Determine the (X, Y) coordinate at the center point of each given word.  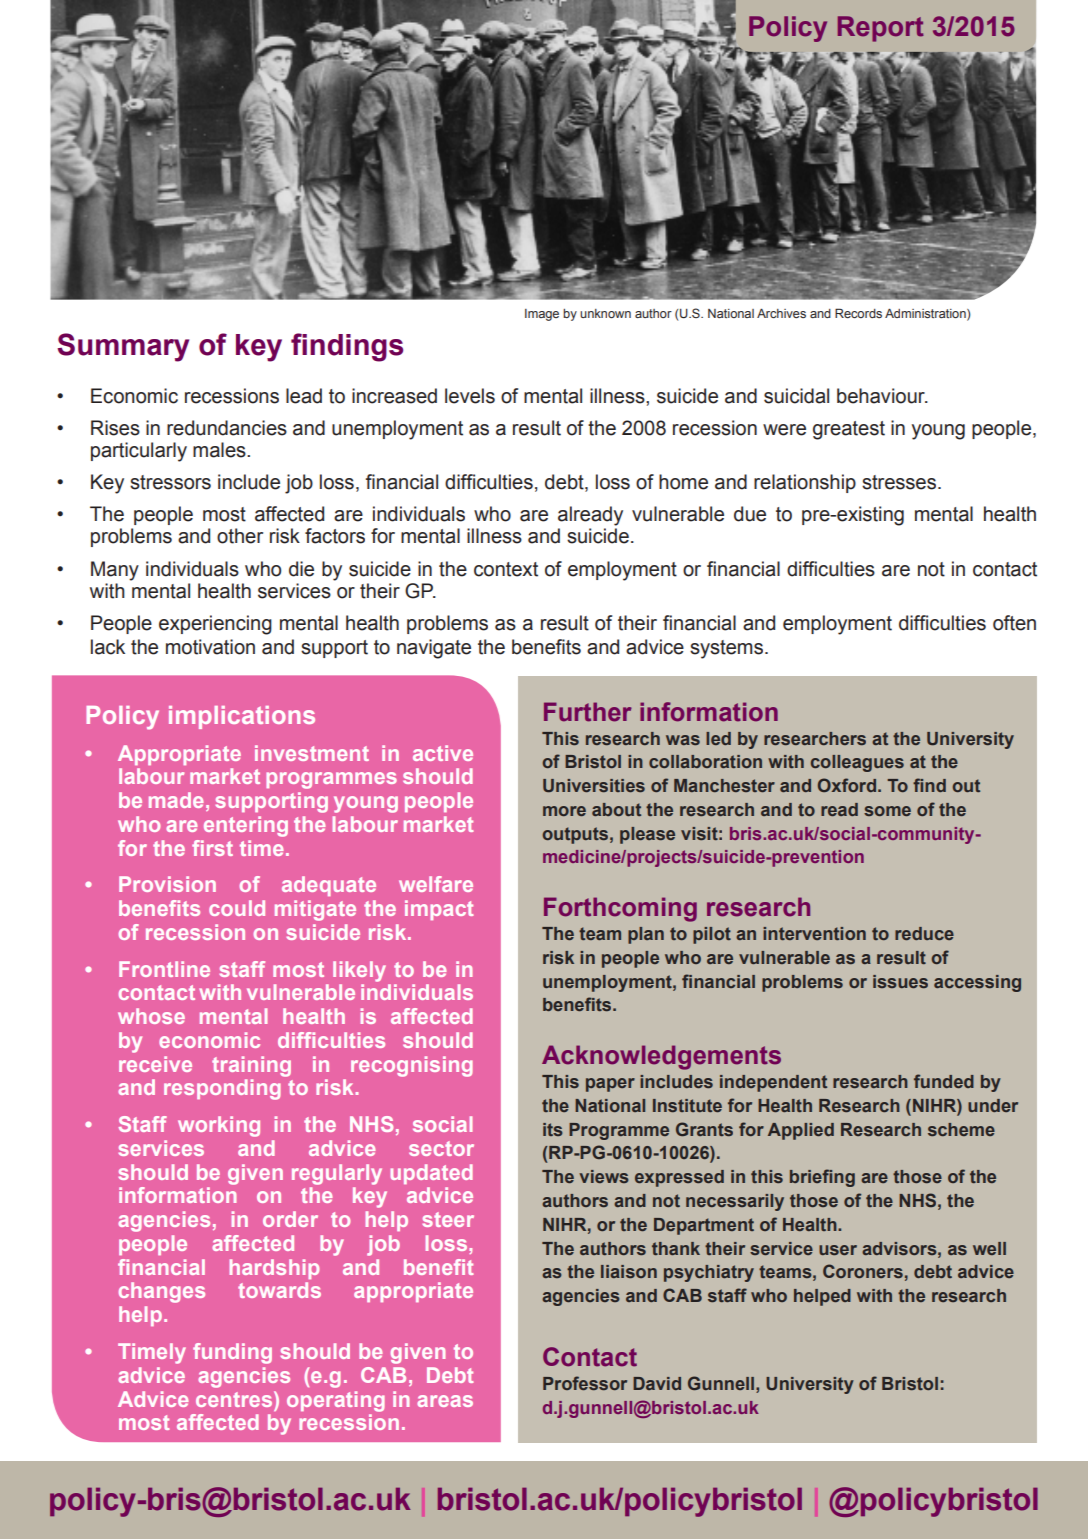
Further (588, 712)
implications (242, 717)
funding (232, 1353)
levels (470, 396)
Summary (123, 347)
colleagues (857, 763)
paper (610, 1085)
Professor (585, 1383)
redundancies (227, 428)
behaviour (882, 396)
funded (944, 1081)
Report (881, 29)
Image (542, 315)
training (251, 1066)
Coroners (863, 1271)
